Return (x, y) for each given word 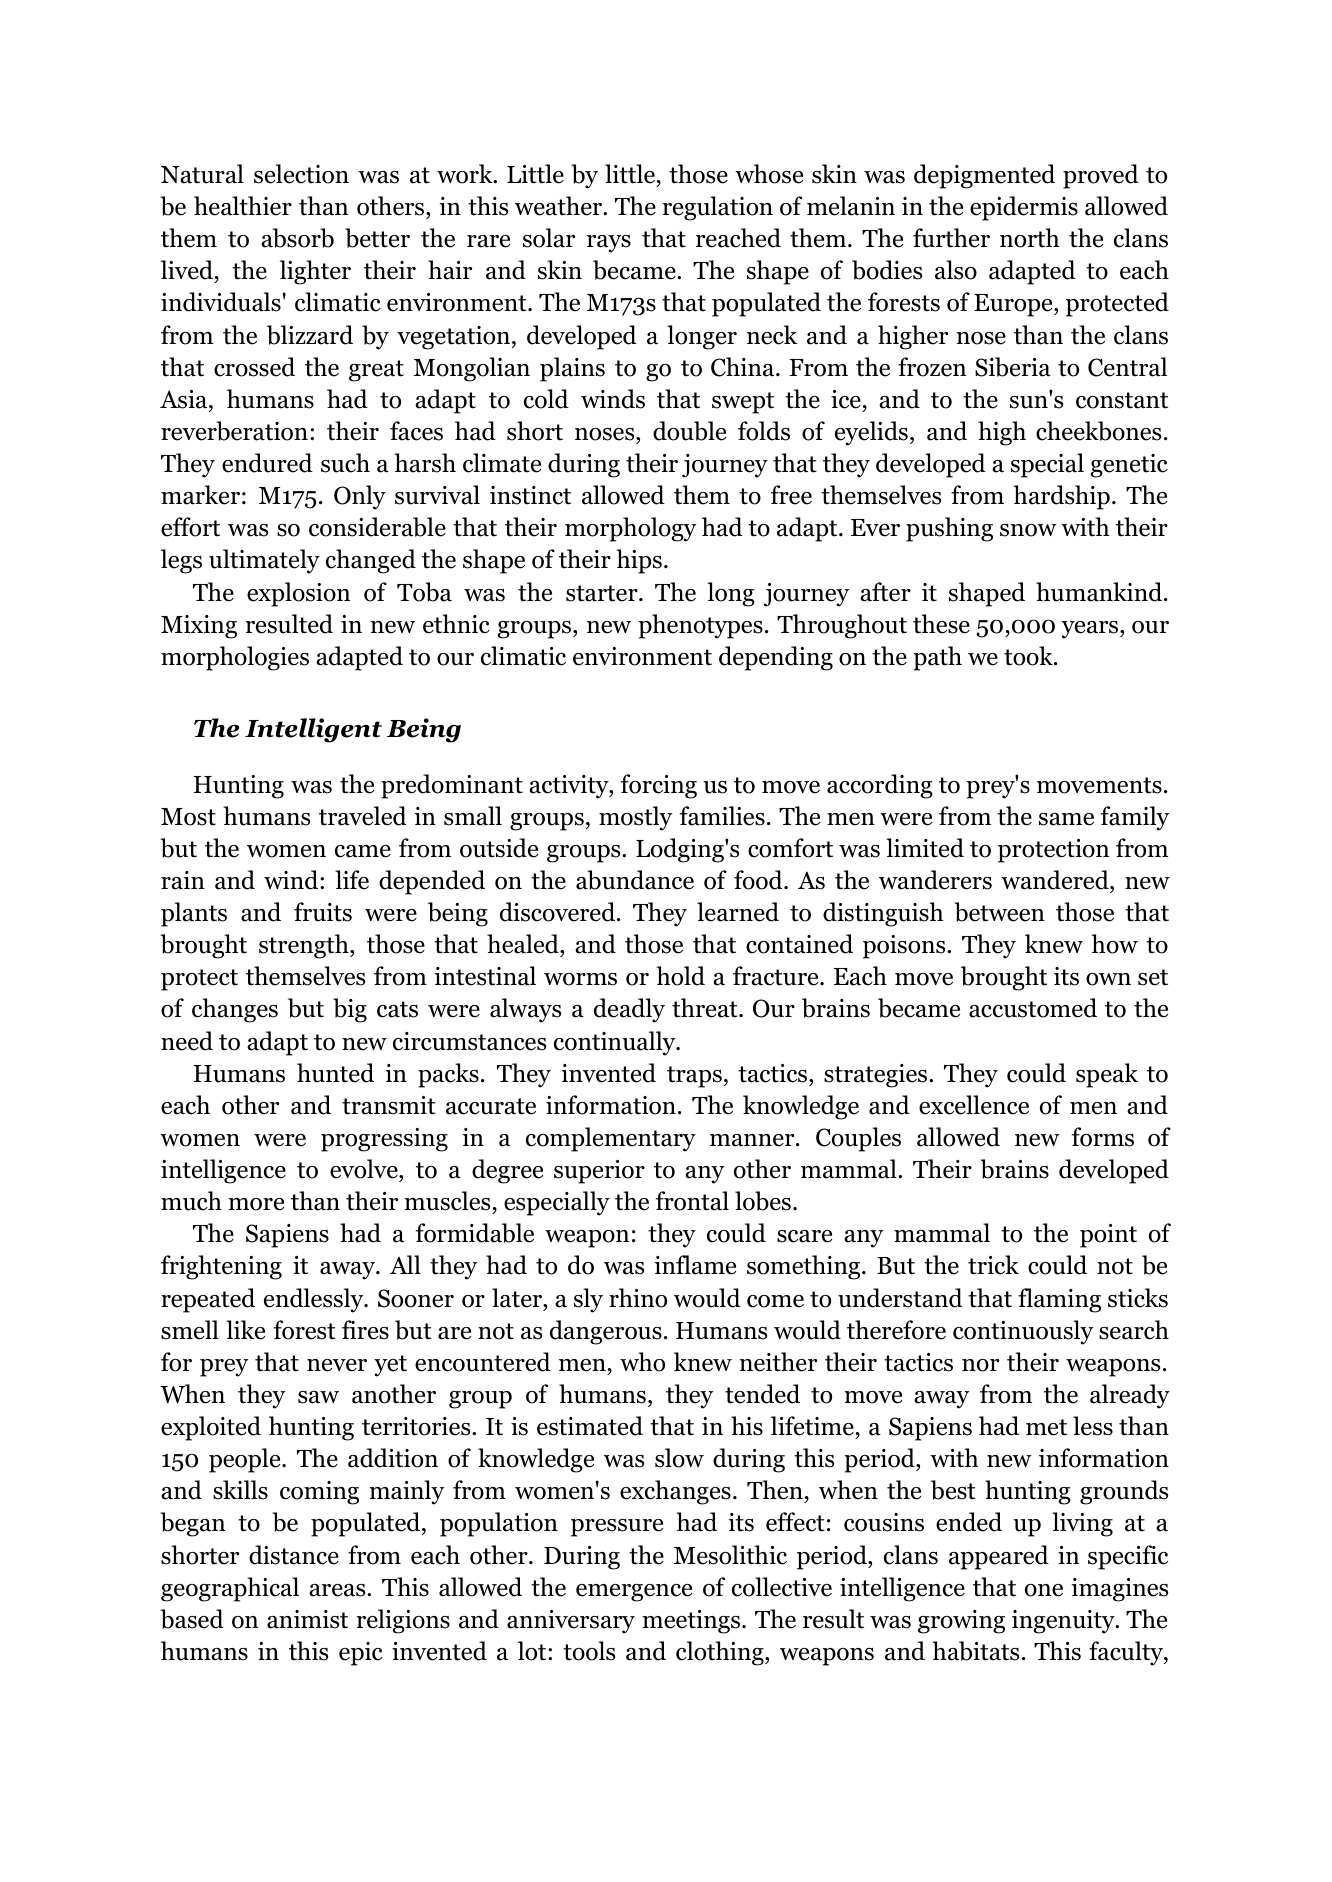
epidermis (1024, 208)
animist (307, 1619)
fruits (323, 912)
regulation (717, 208)
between (999, 912)
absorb (297, 238)
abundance (635, 880)
